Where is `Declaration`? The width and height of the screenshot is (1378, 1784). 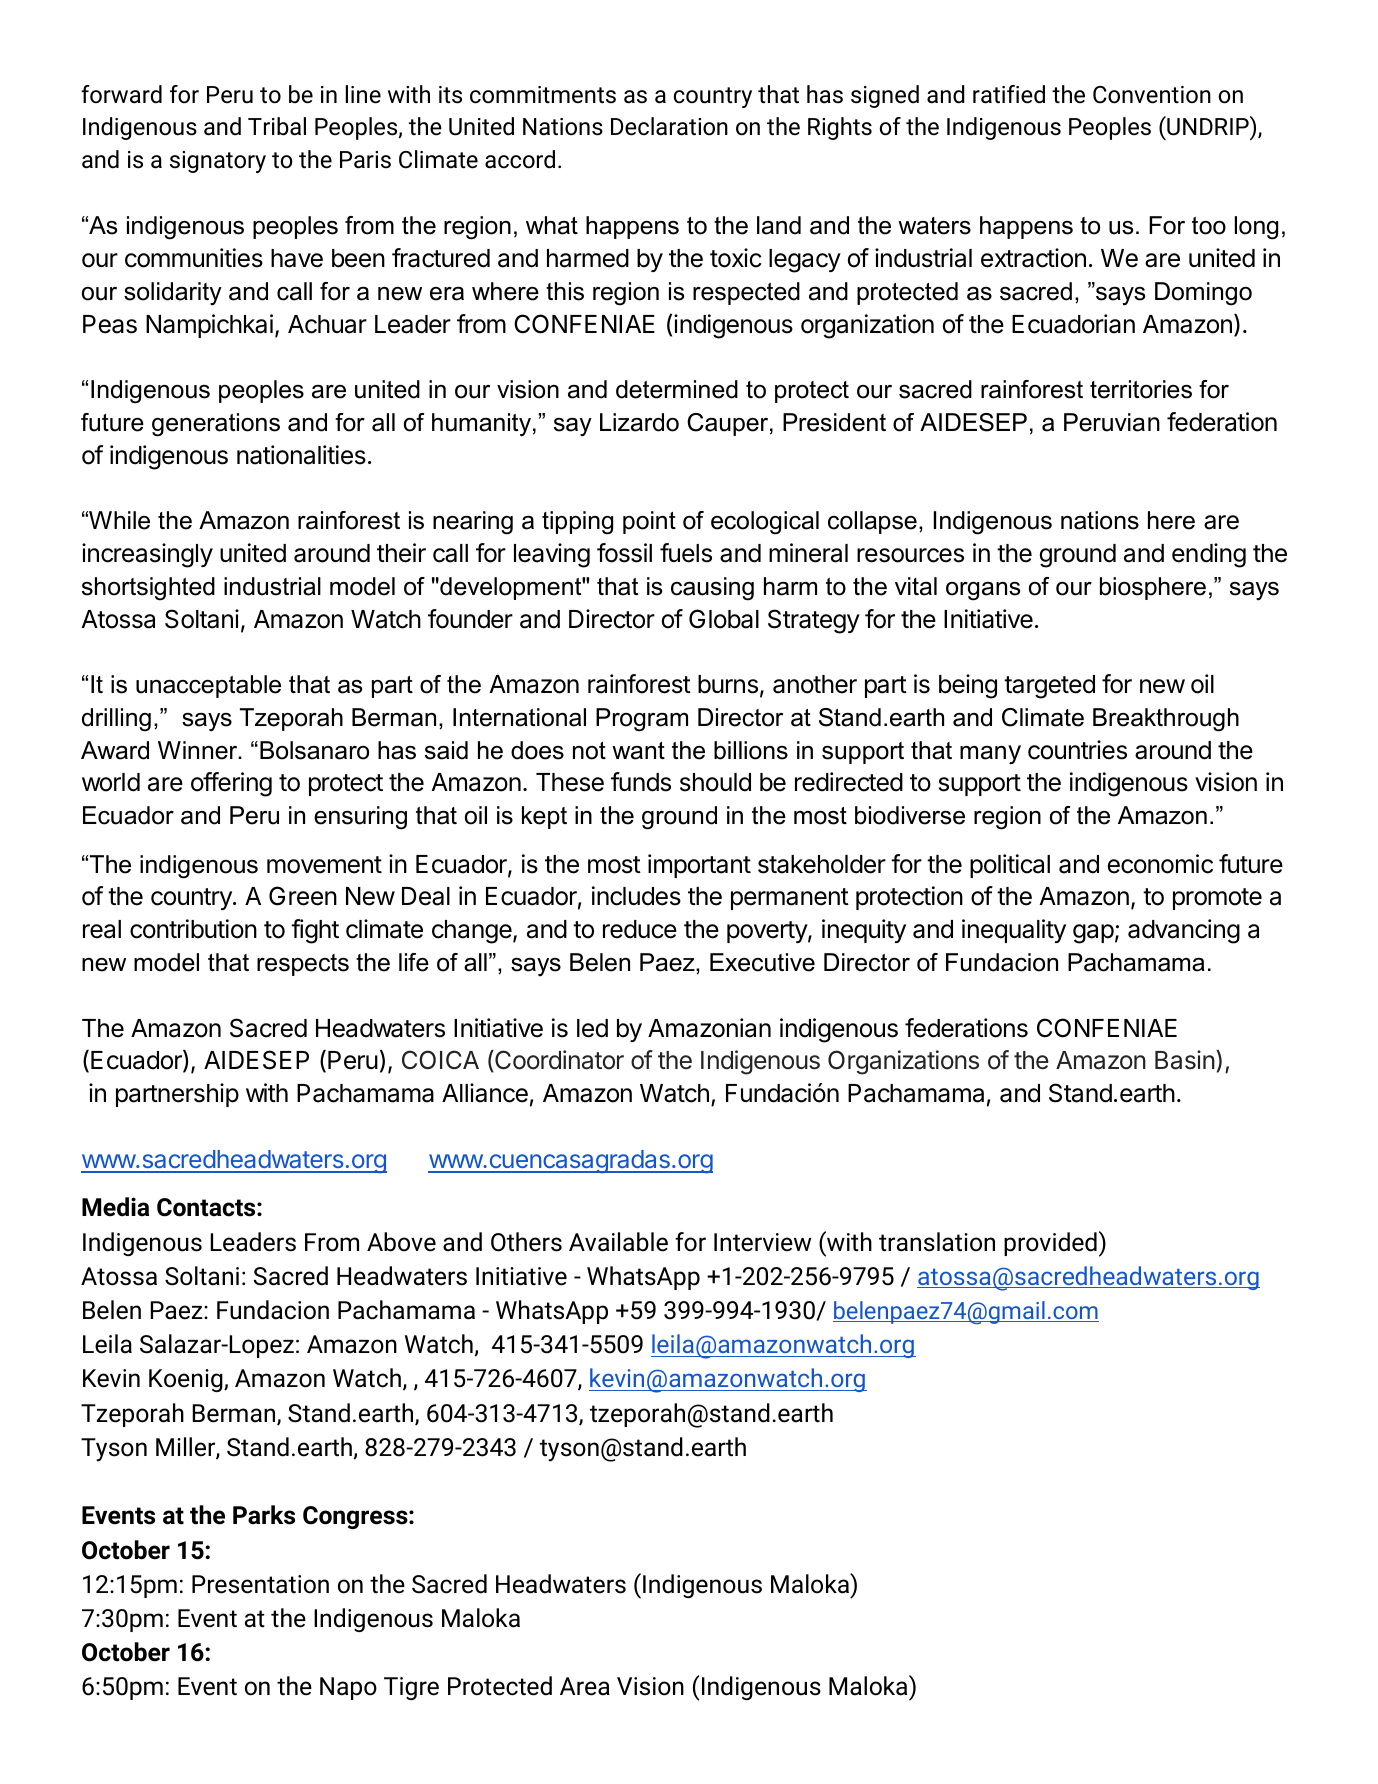 Declaration is located at coordinates (669, 126).
